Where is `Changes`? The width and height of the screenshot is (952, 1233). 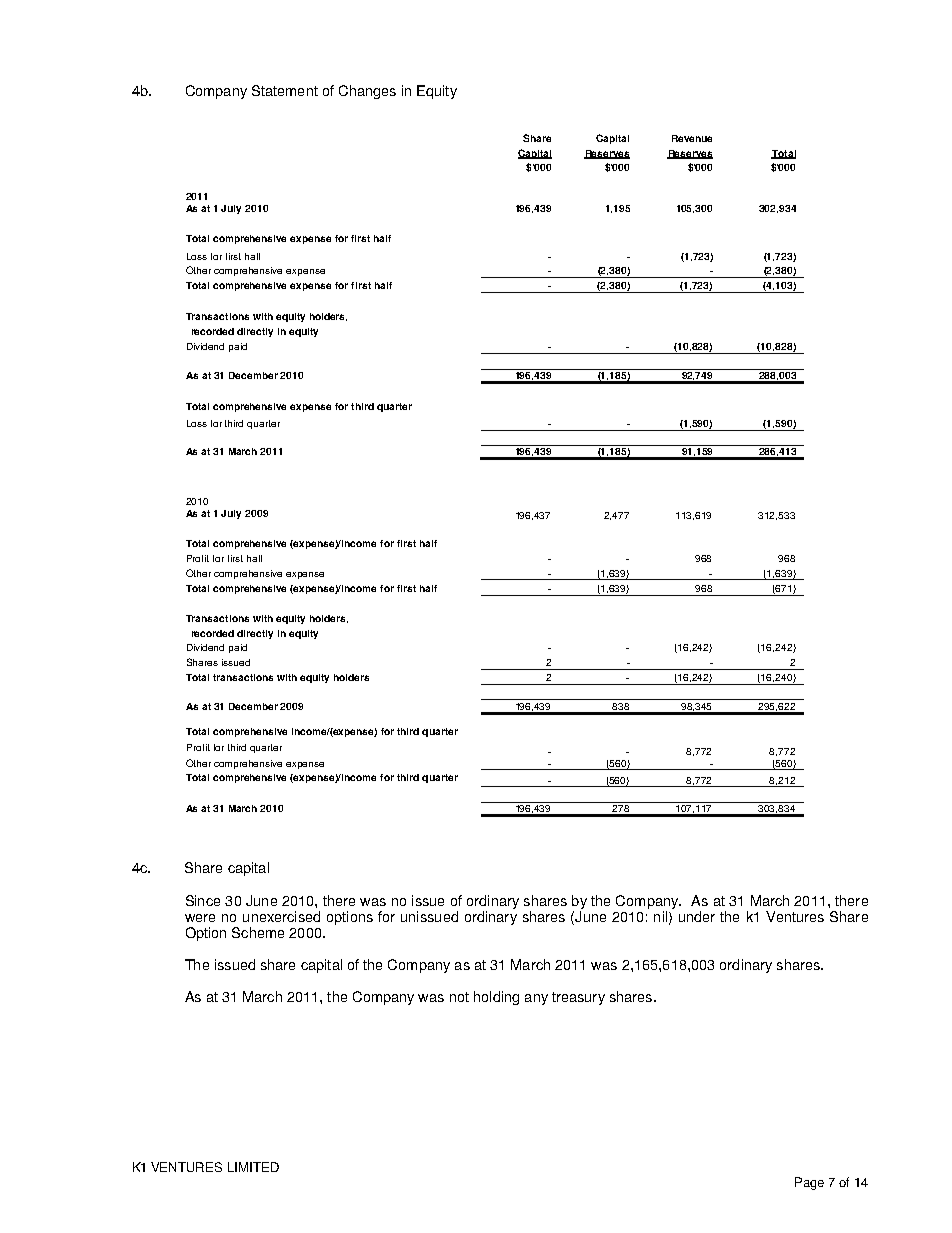
Changes is located at coordinates (367, 92).
